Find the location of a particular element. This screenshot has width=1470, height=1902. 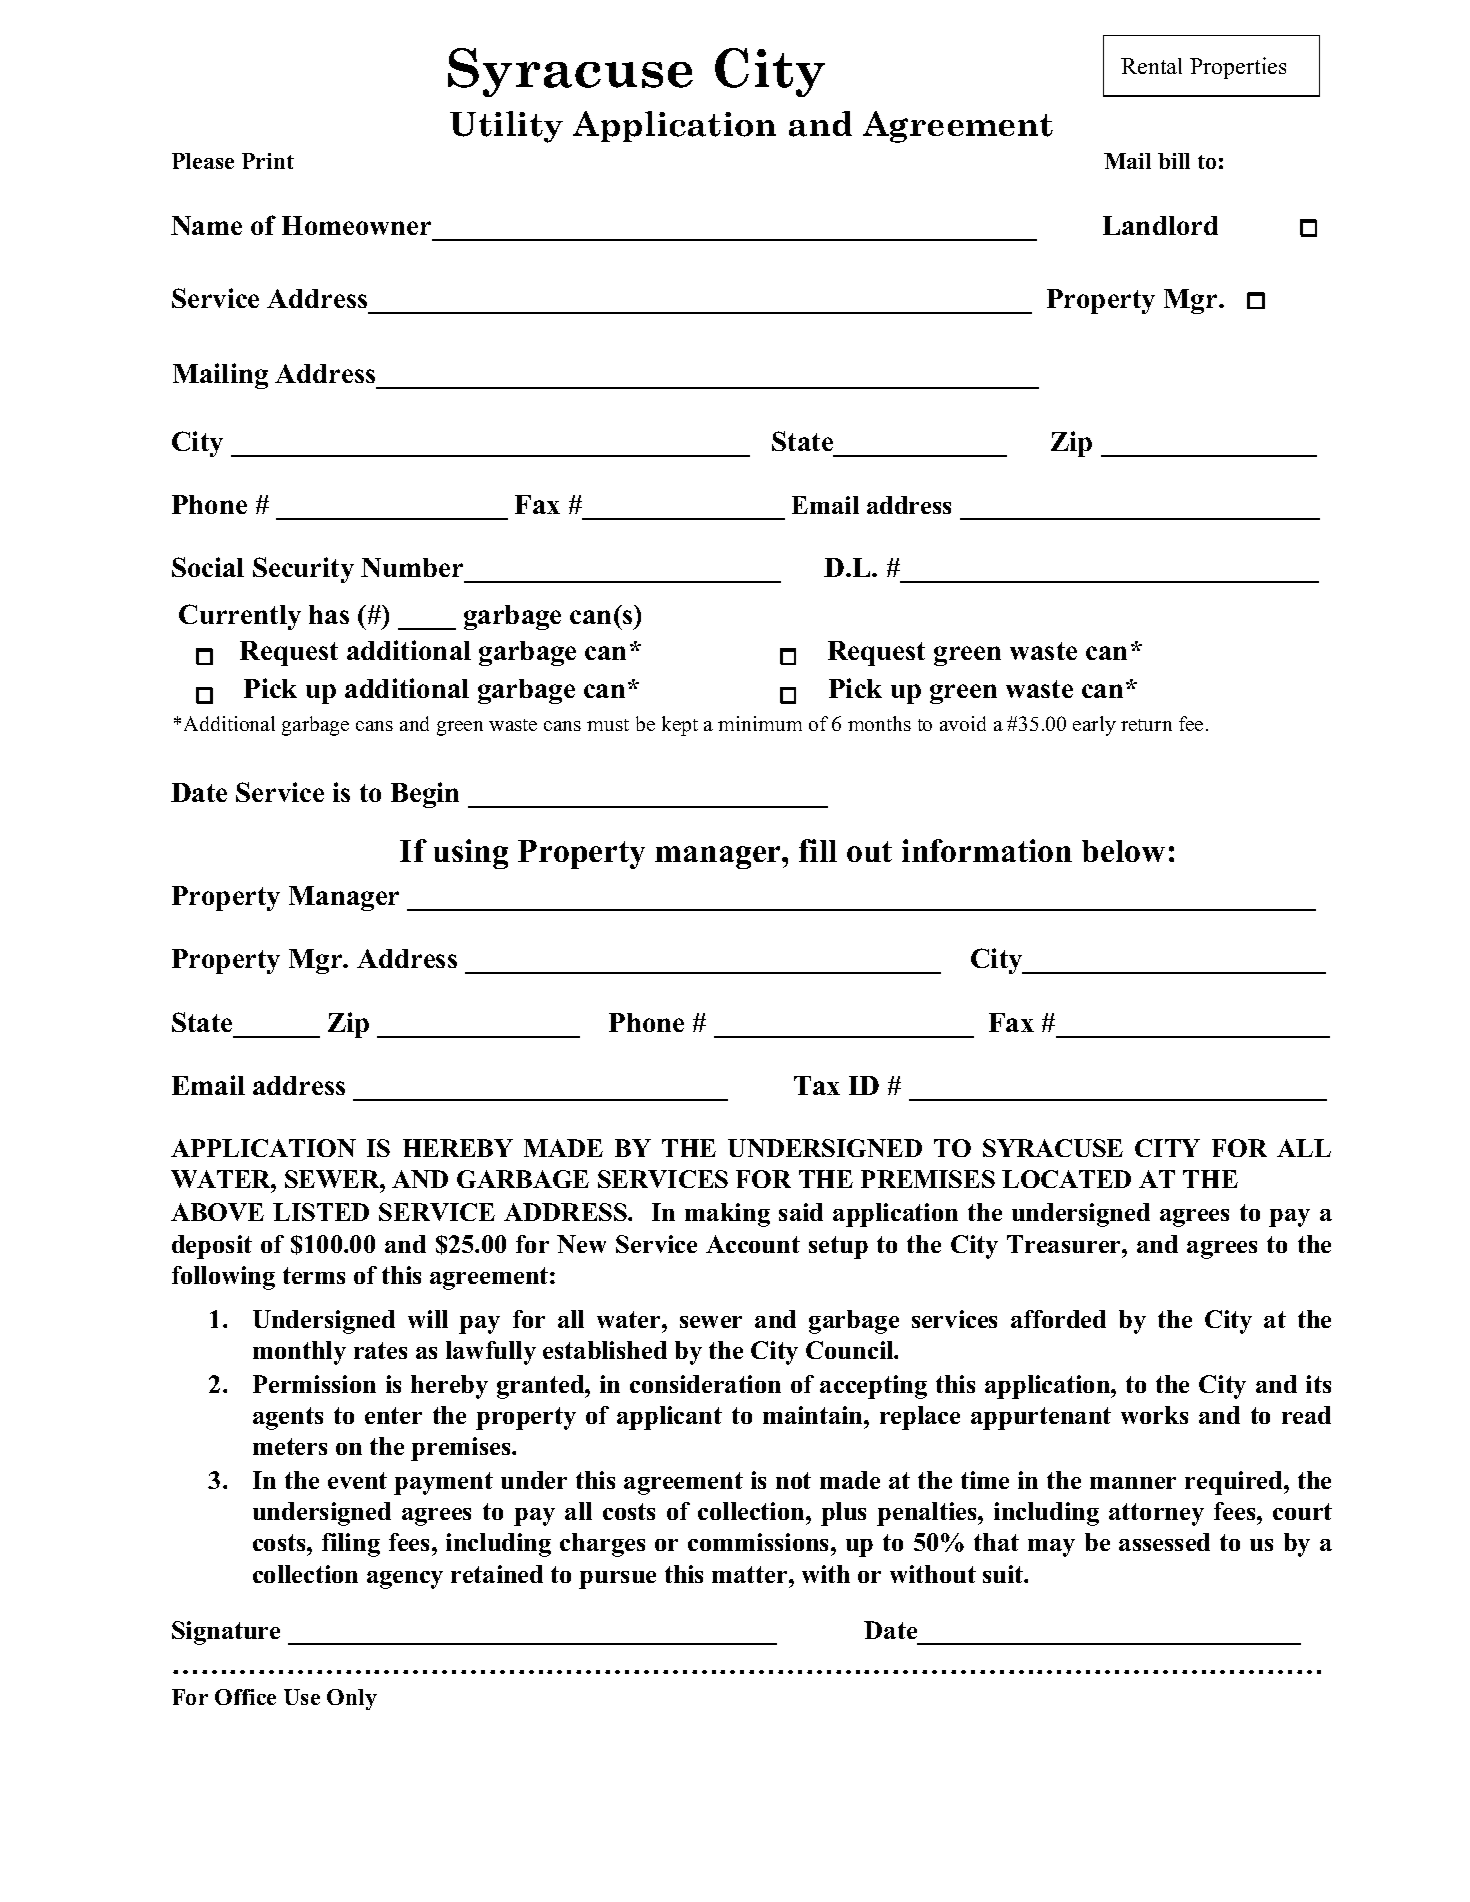

minimum is located at coordinates (760, 723).
